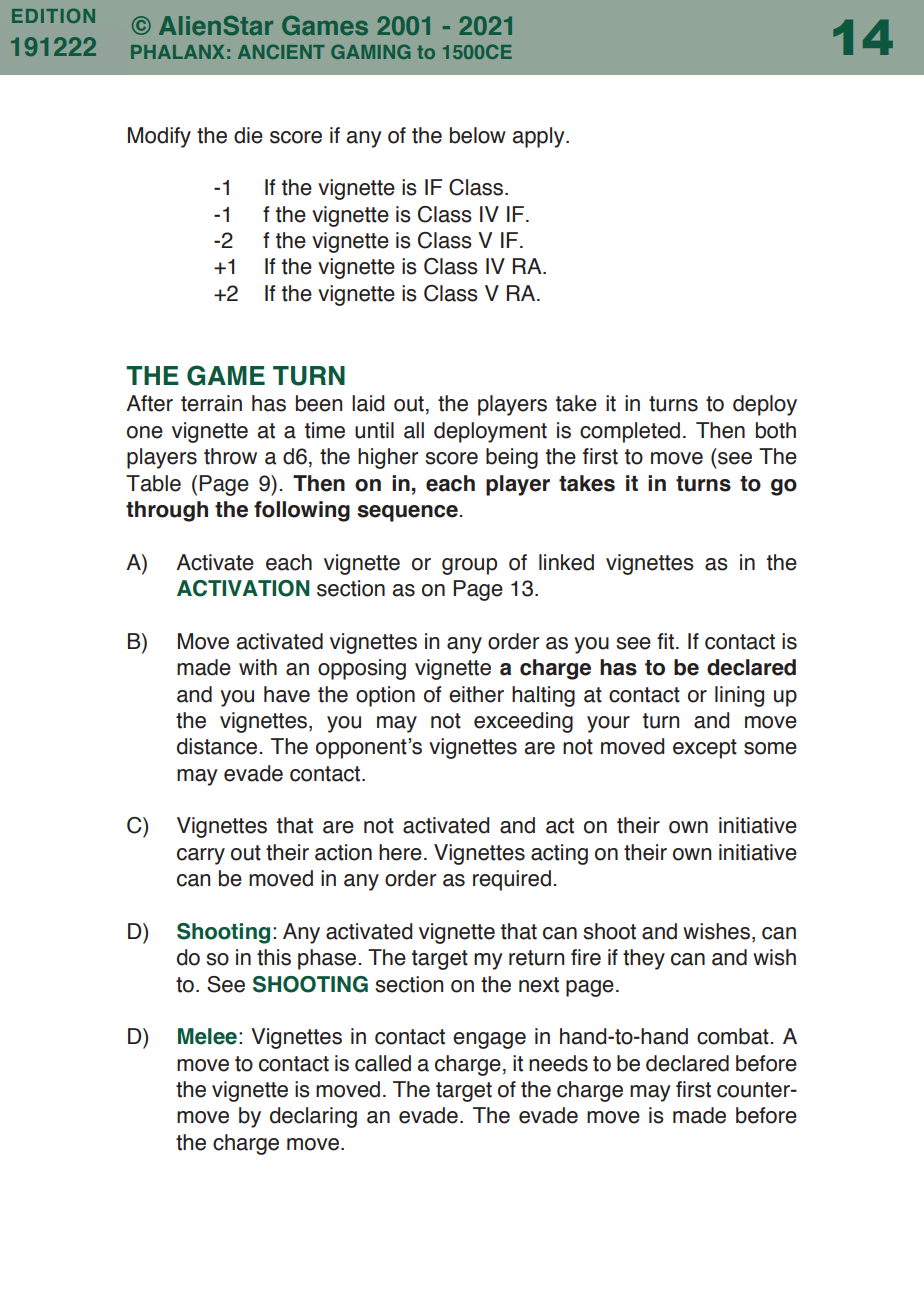  Describe the element at coordinates (705, 749) in the screenshot. I see `except` at that location.
